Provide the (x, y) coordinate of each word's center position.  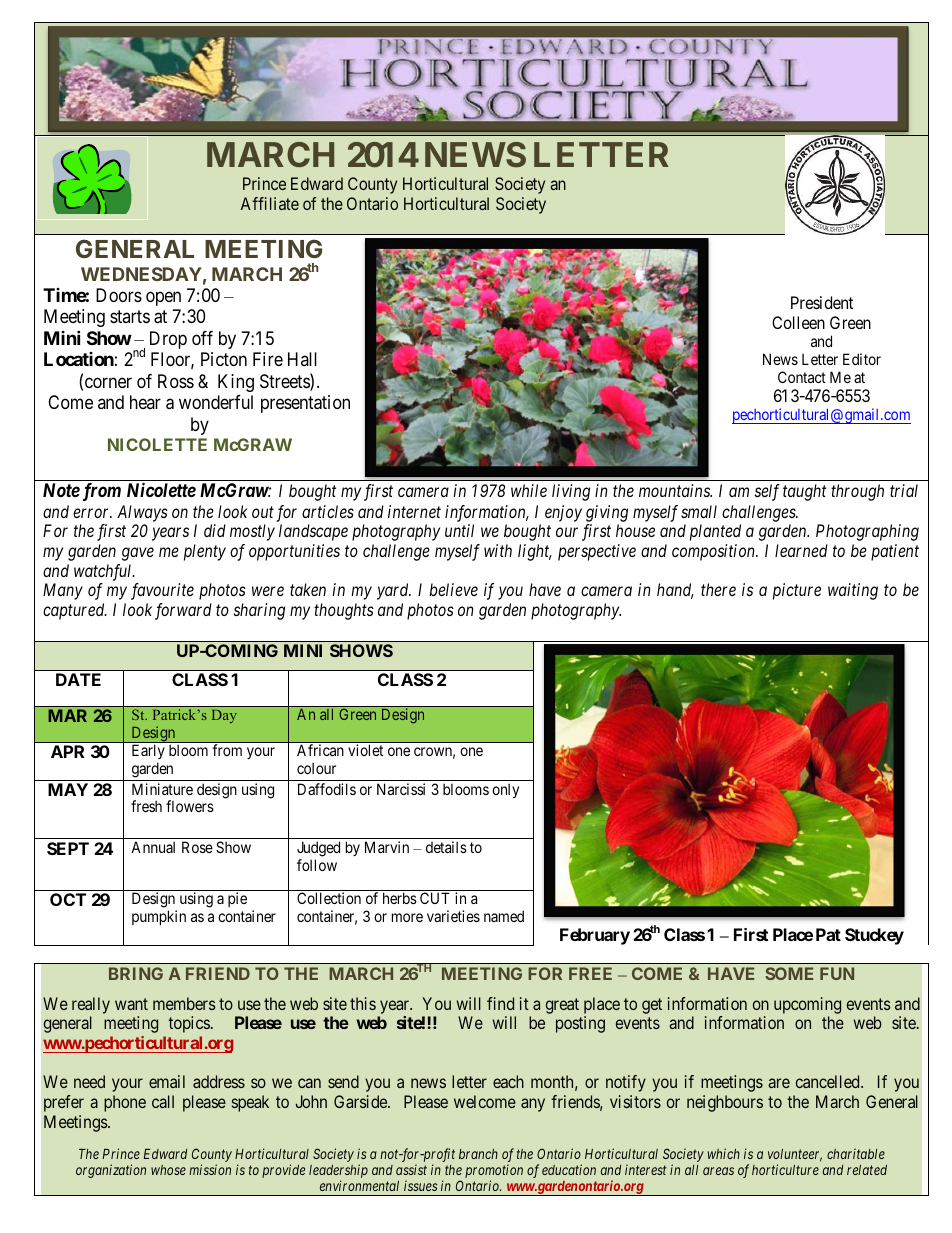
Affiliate (270, 203)
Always (142, 513)
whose (168, 1170)
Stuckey (874, 936)
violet (365, 750)
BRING (136, 973)
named (504, 916)
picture (797, 591)
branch (478, 1154)
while (529, 490)
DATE (78, 679)
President (822, 302)
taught (804, 492)
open (163, 298)
